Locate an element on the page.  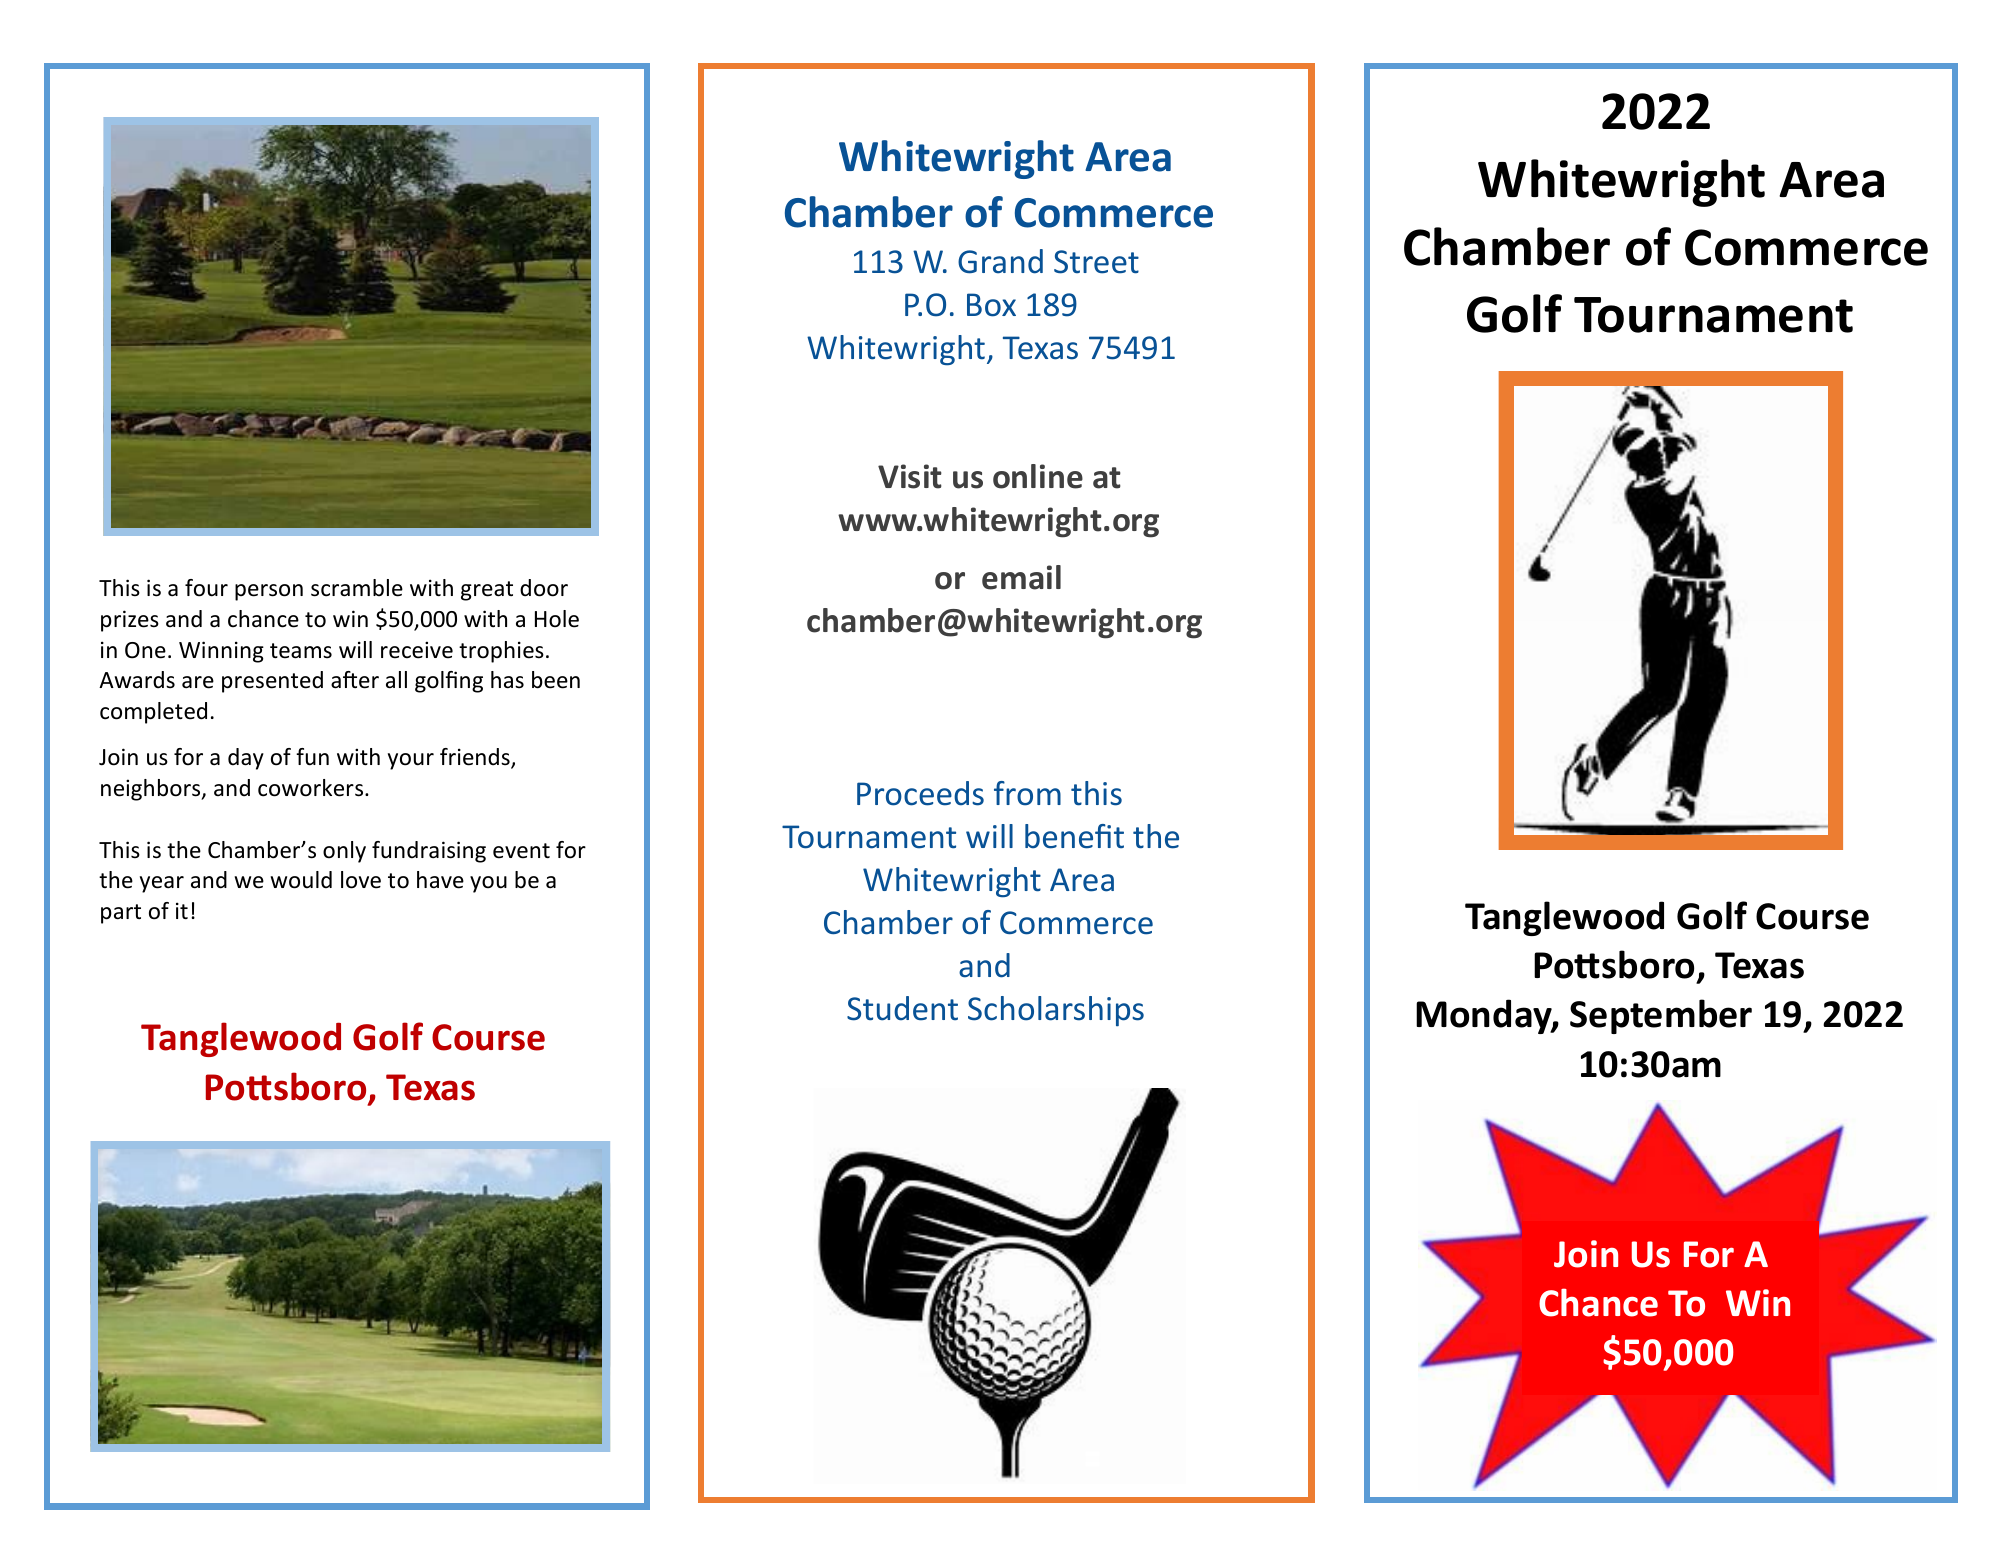
Grand is located at coordinates (1000, 261).
